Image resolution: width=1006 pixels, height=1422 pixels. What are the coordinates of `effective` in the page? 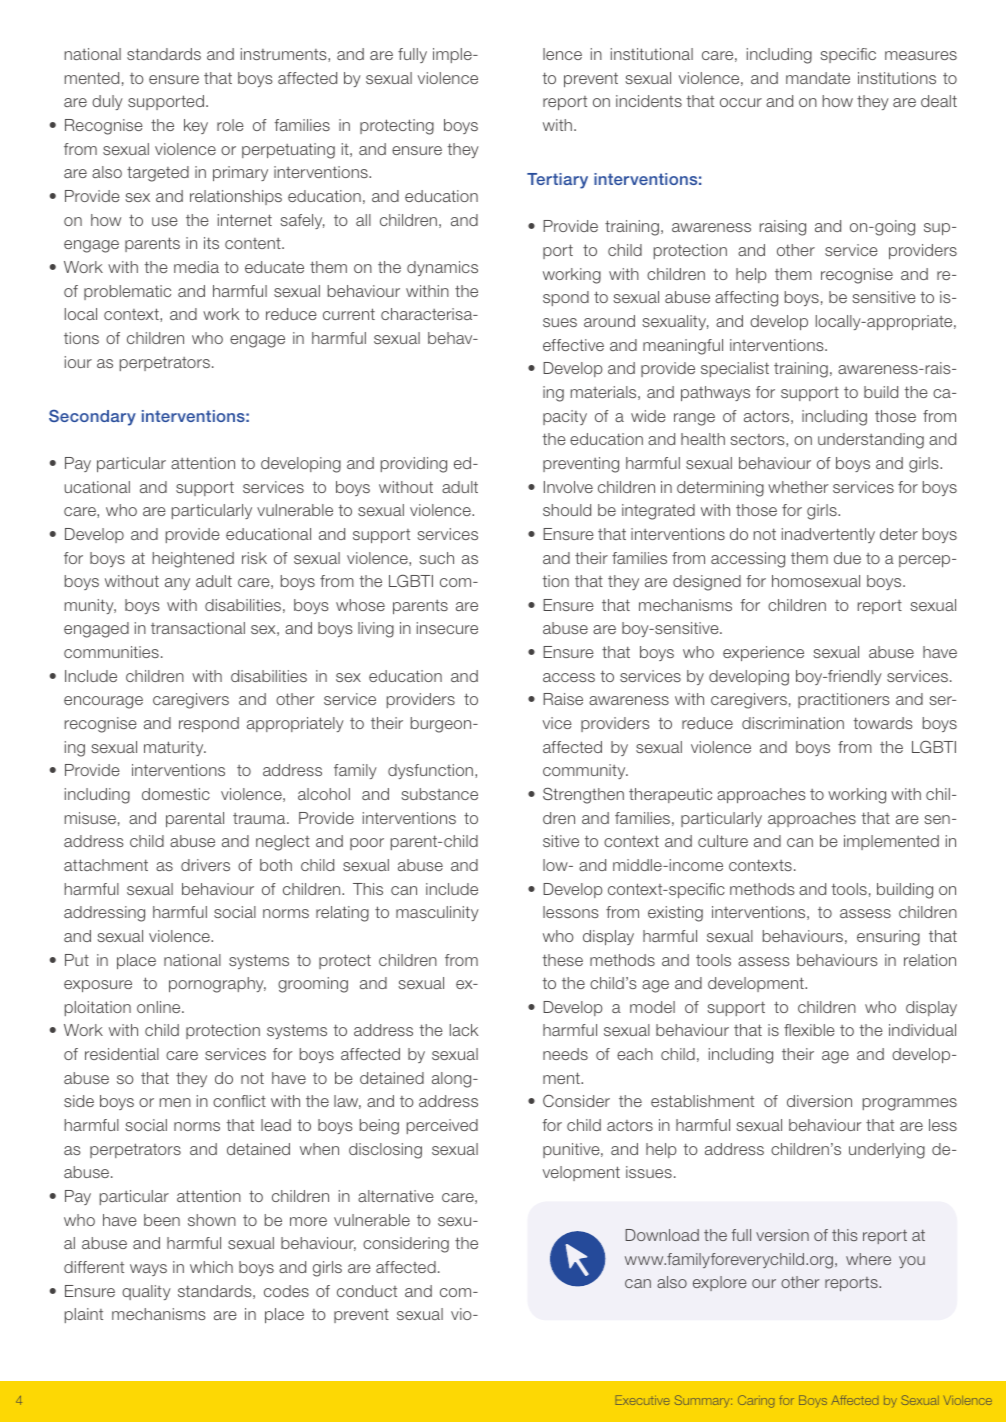 It's located at (573, 345).
